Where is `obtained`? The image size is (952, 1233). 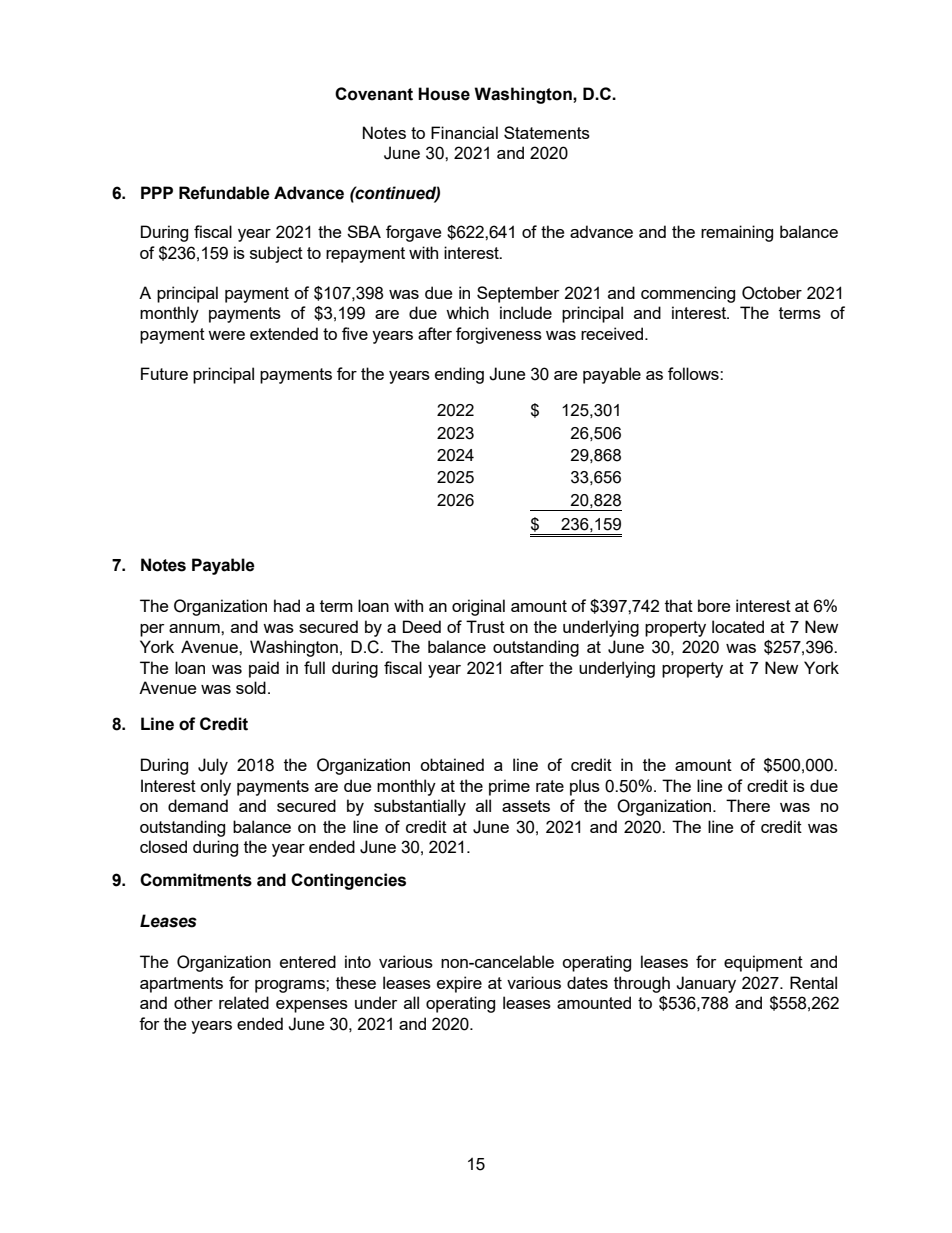
obtained is located at coordinates (452, 764).
